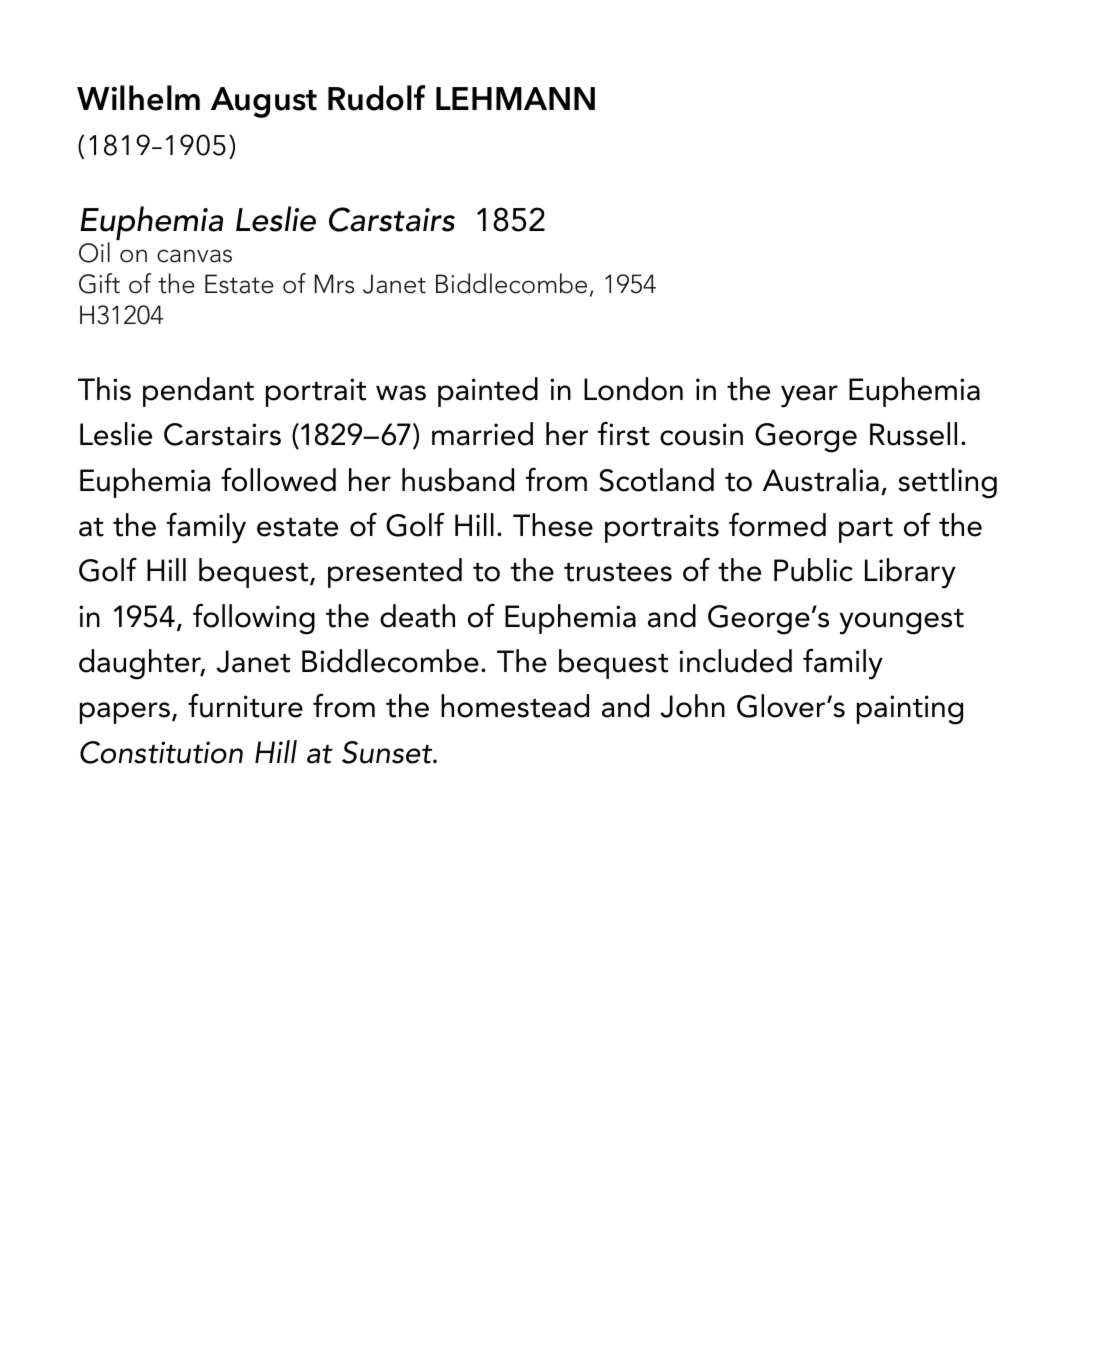  What do you see at coordinates (488, 392) in the document?
I see `painted` at bounding box center [488, 392].
